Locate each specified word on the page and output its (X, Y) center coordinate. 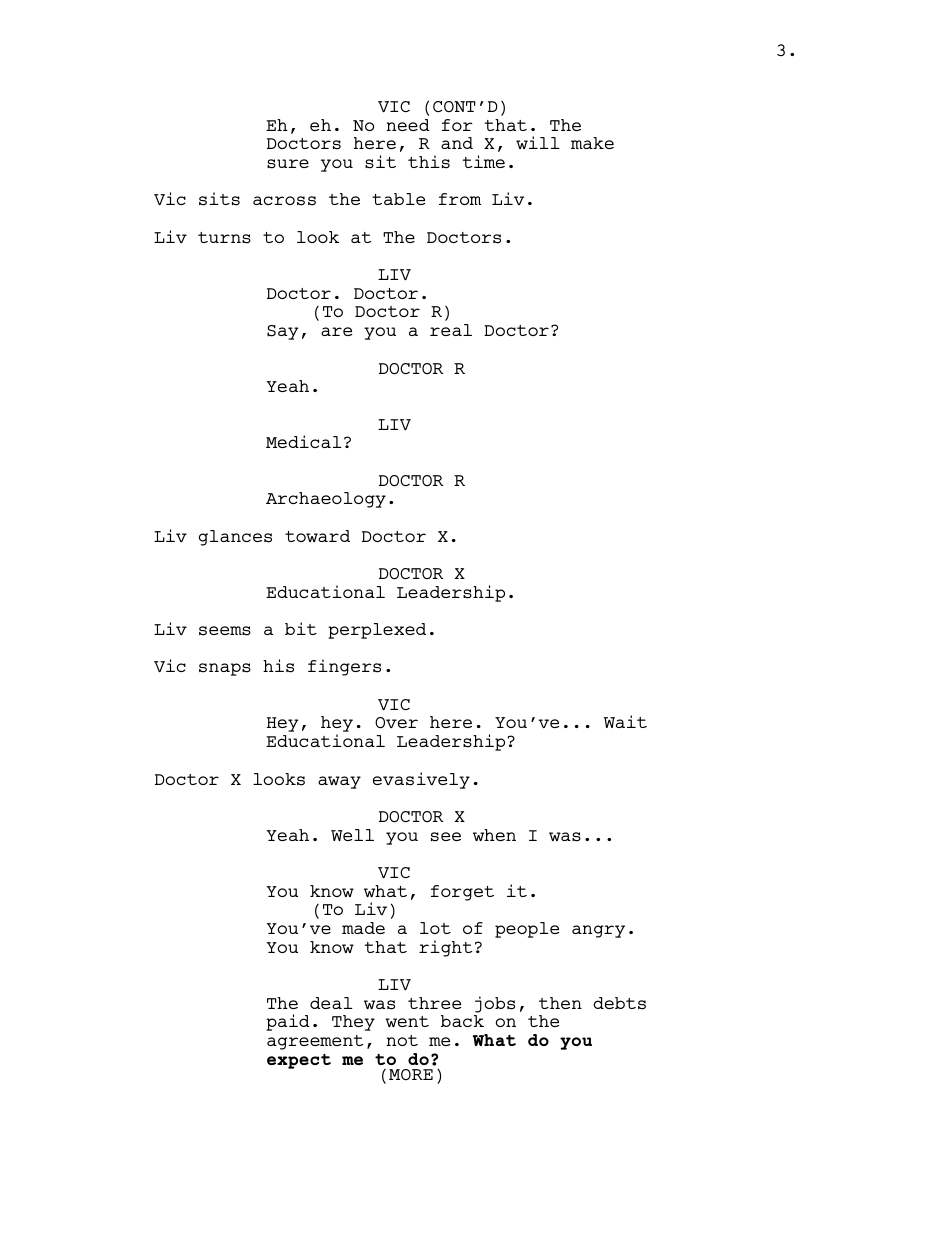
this (429, 162)
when (494, 835)
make (592, 143)
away (339, 782)
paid (288, 1022)
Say (283, 332)
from (460, 199)
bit (301, 628)
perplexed (377, 631)
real (451, 330)
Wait (625, 721)
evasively (421, 780)
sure (288, 164)
